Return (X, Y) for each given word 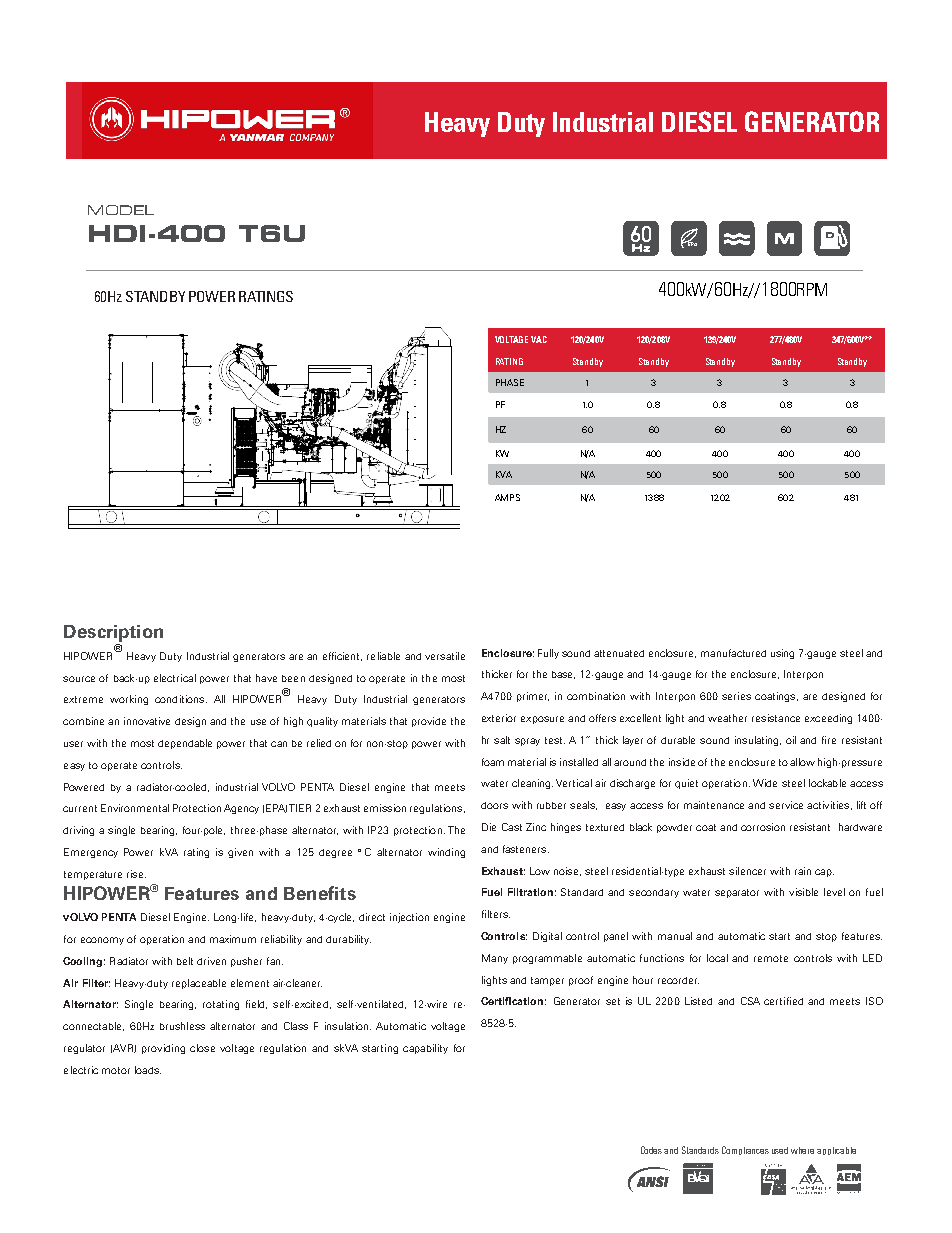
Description (113, 633)
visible (803, 892)
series (736, 696)
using (782, 654)
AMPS (507, 497)
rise (136, 874)
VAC (539, 339)
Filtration (530, 892)
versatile (445, 656)
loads (148, 1070)
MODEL (121, 210)
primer (533, 697)
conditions (179, 699)
